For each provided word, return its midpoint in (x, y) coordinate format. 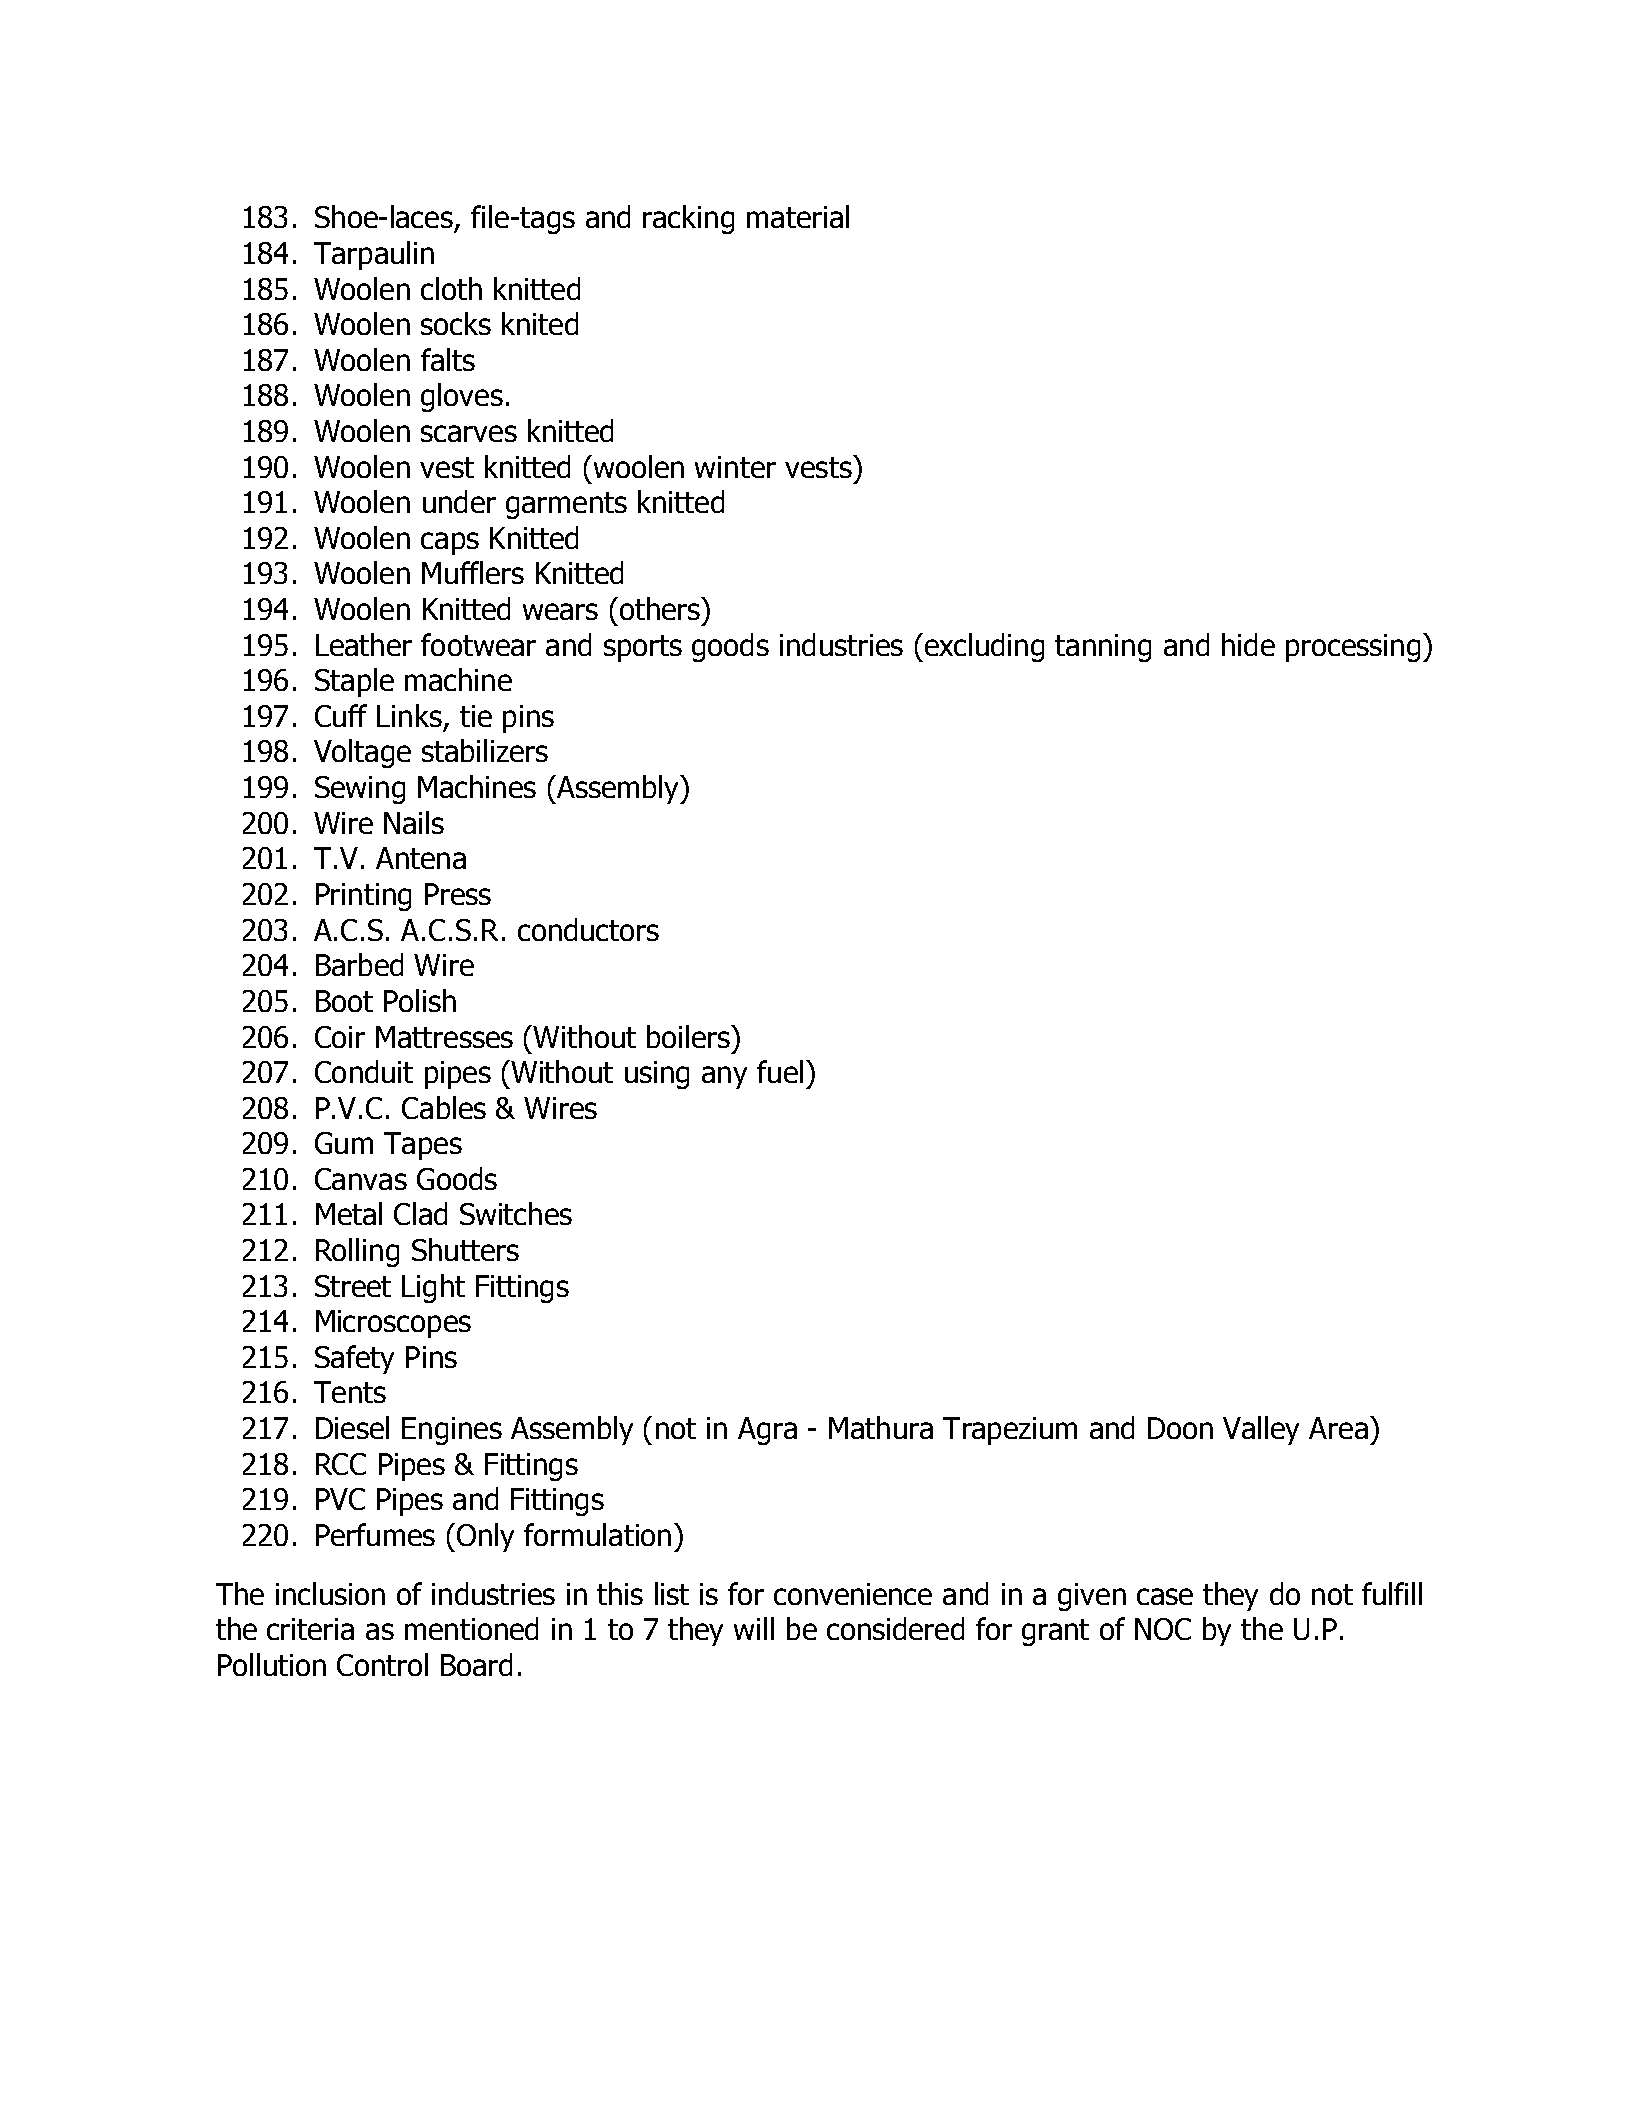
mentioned (471, 1628)
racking (688, 219)
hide (1248, 644)
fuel (780, 1071)
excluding (983, 647)
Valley (1261, 1430)
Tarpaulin (374, 255)
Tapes (423, 1146)
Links (409, 715)
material (798, 216)
